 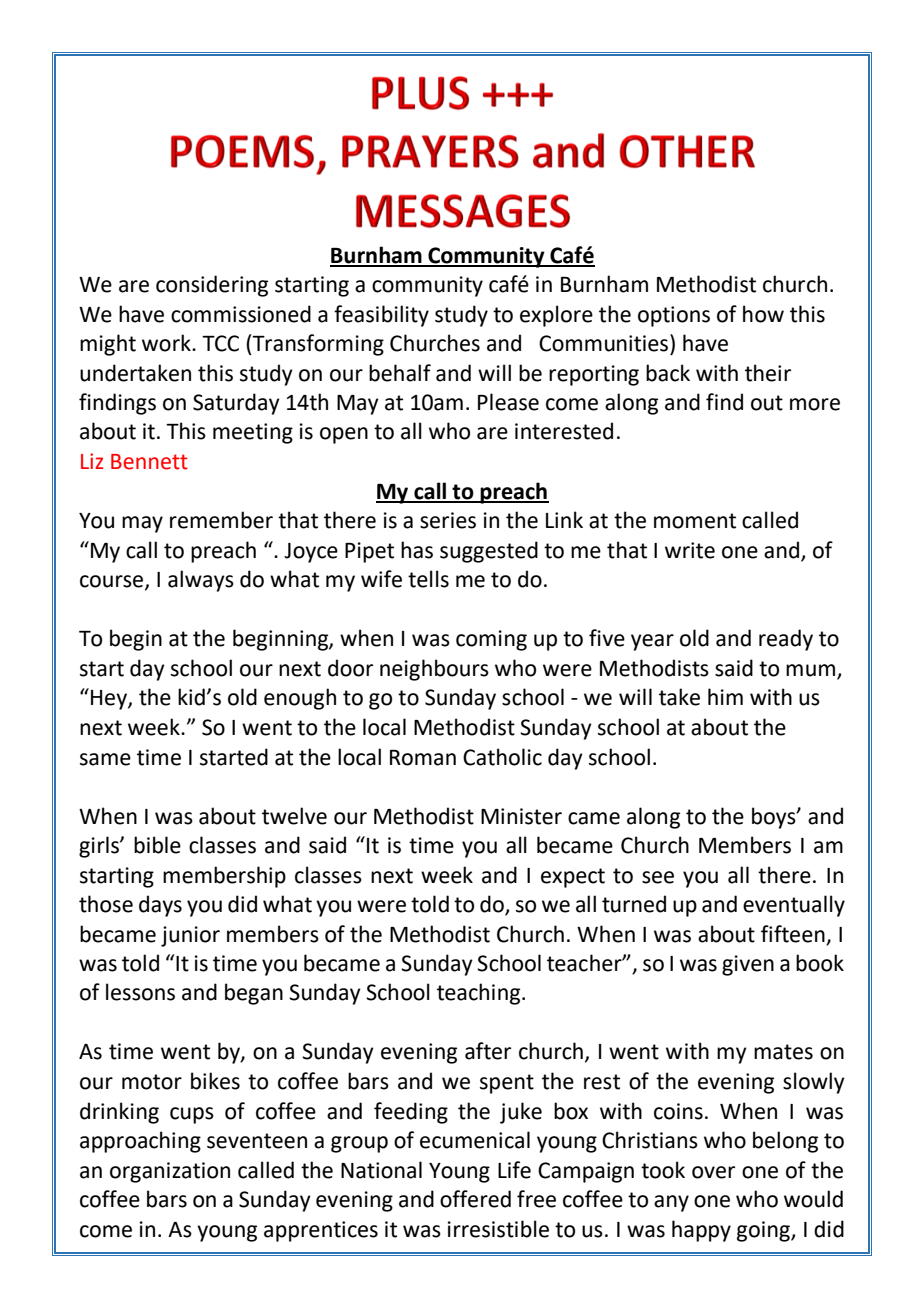 I want to click on expect, so click(x=573, y=878).
